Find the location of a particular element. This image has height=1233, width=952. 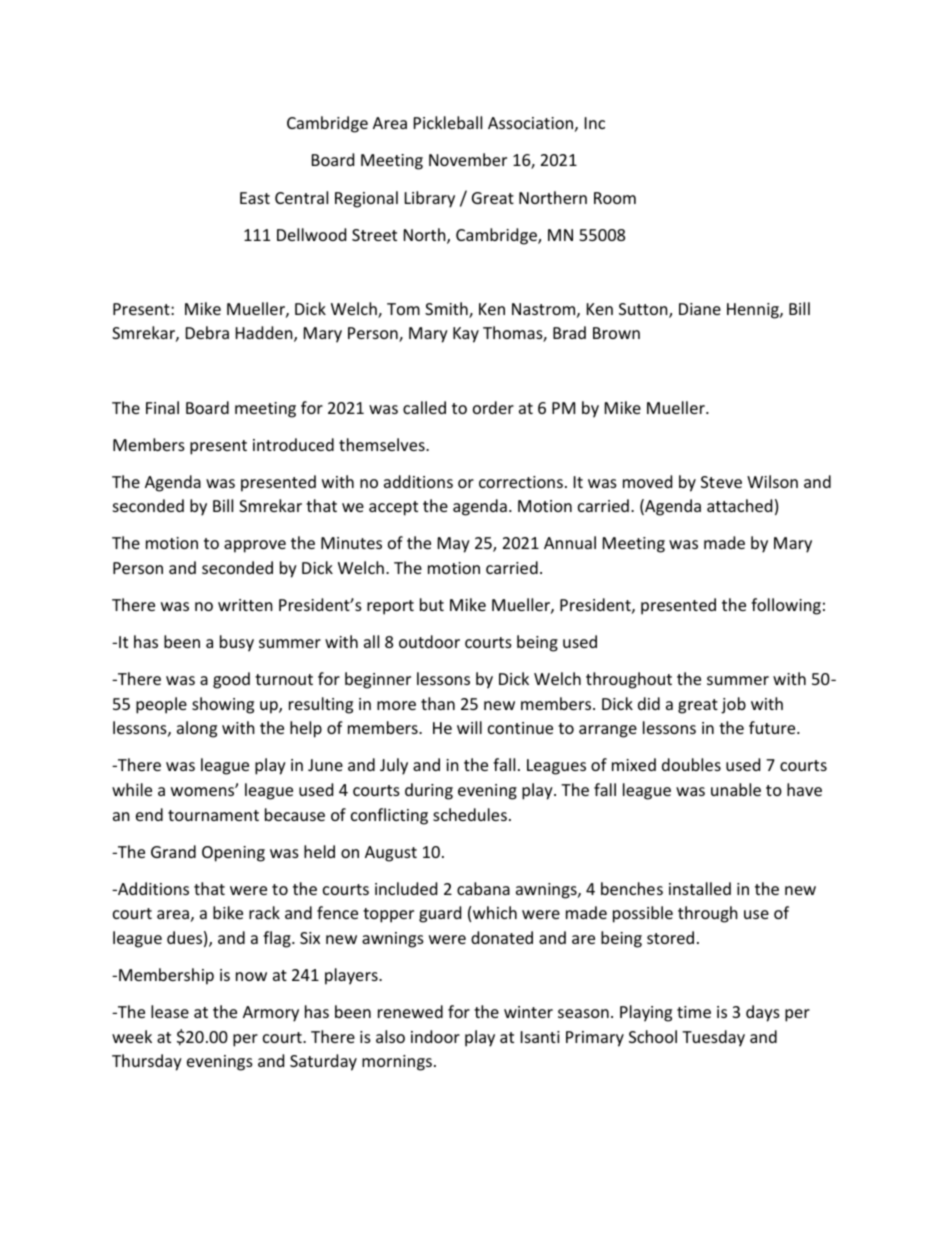

Tuesday is located at coordinates (713, 1038).
